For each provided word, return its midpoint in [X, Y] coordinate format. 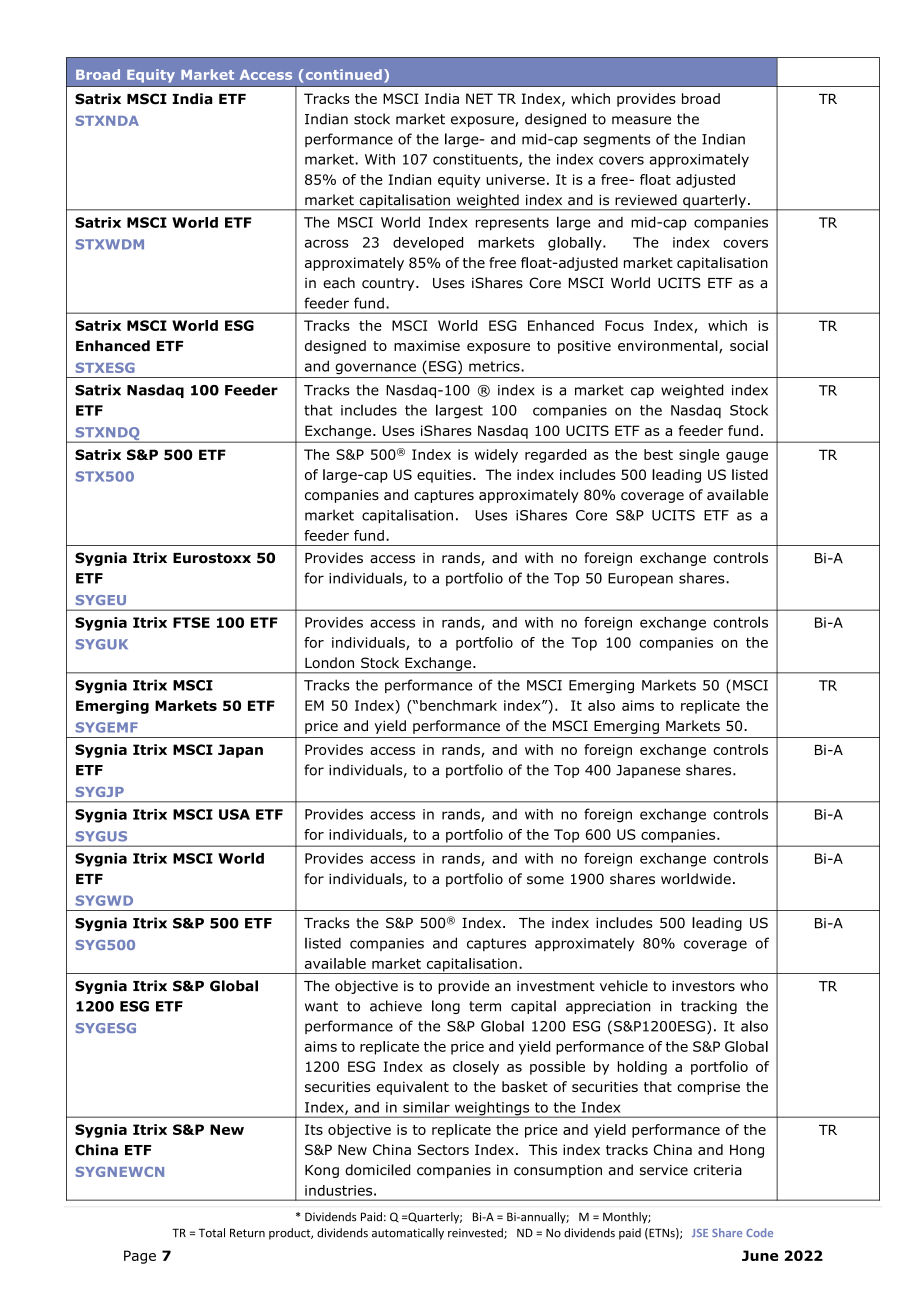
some [545, 880]
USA [234, 814]
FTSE [191, 622]
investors [703, 986]
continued [342, 74]
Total [212, 1233]
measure [641, 120]
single [699, 456]
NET [479, 98]
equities [445, 476]
